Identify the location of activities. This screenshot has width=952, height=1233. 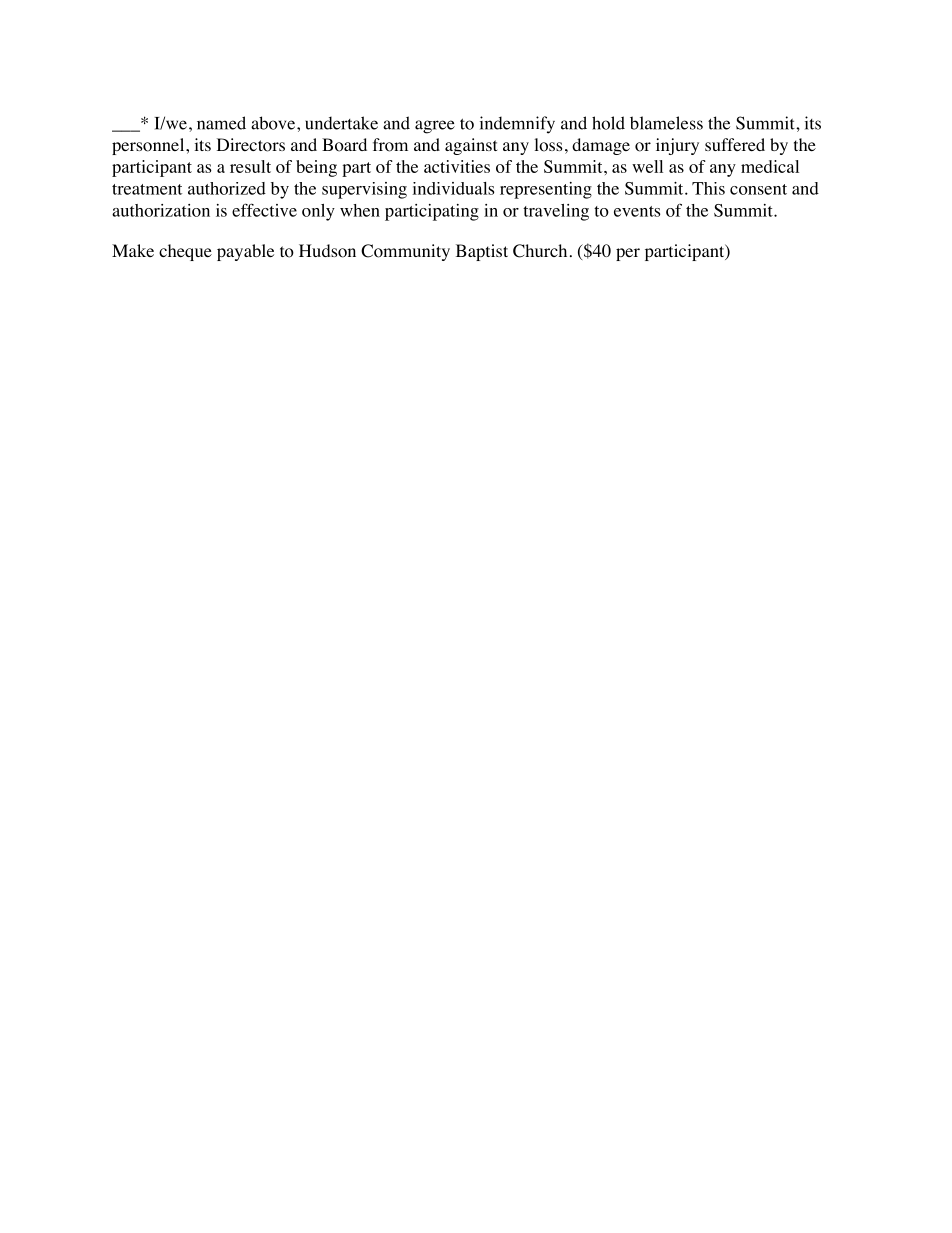
(457, 166).
